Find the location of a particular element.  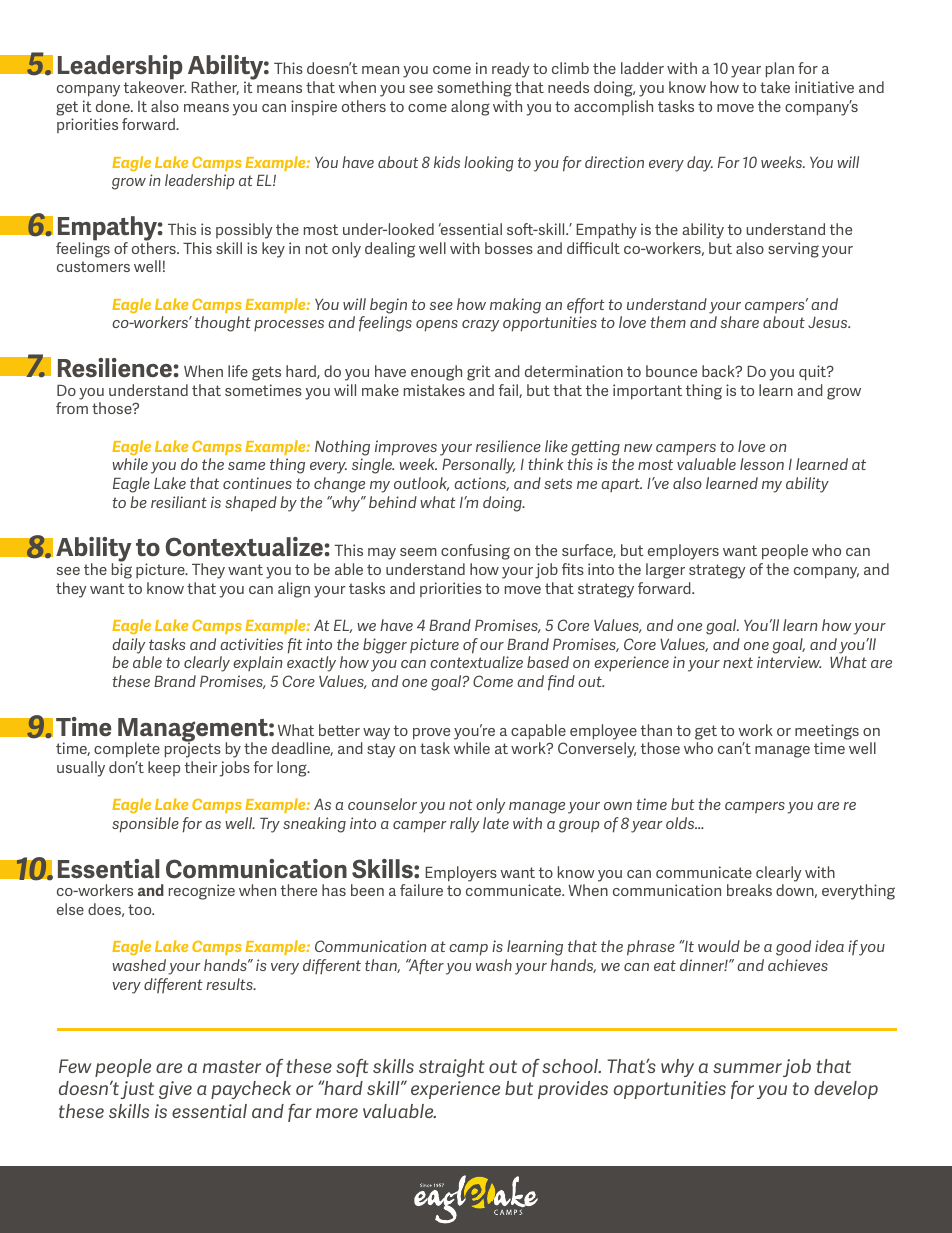

give is located at coordinates (175, 1090).
